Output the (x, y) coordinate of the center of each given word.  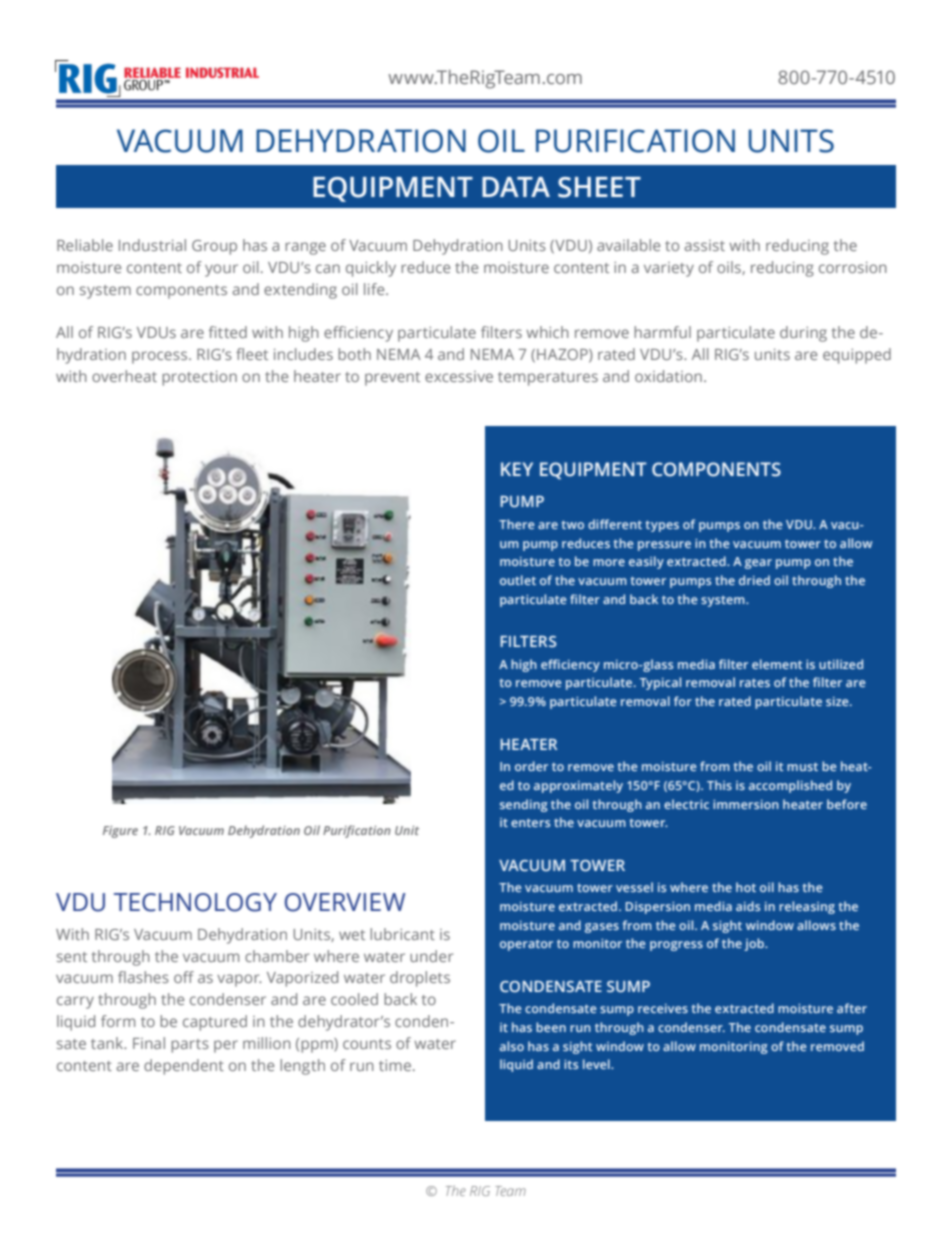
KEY (517, 469)
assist (705, 245)
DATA (516, 187)
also (512, 1046)
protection (199, 378)
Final (149, 1043)
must (802, 766)
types (662, 526)
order (531, 766)
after (852, 1008)
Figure (120, 832)
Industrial (152, 245)
